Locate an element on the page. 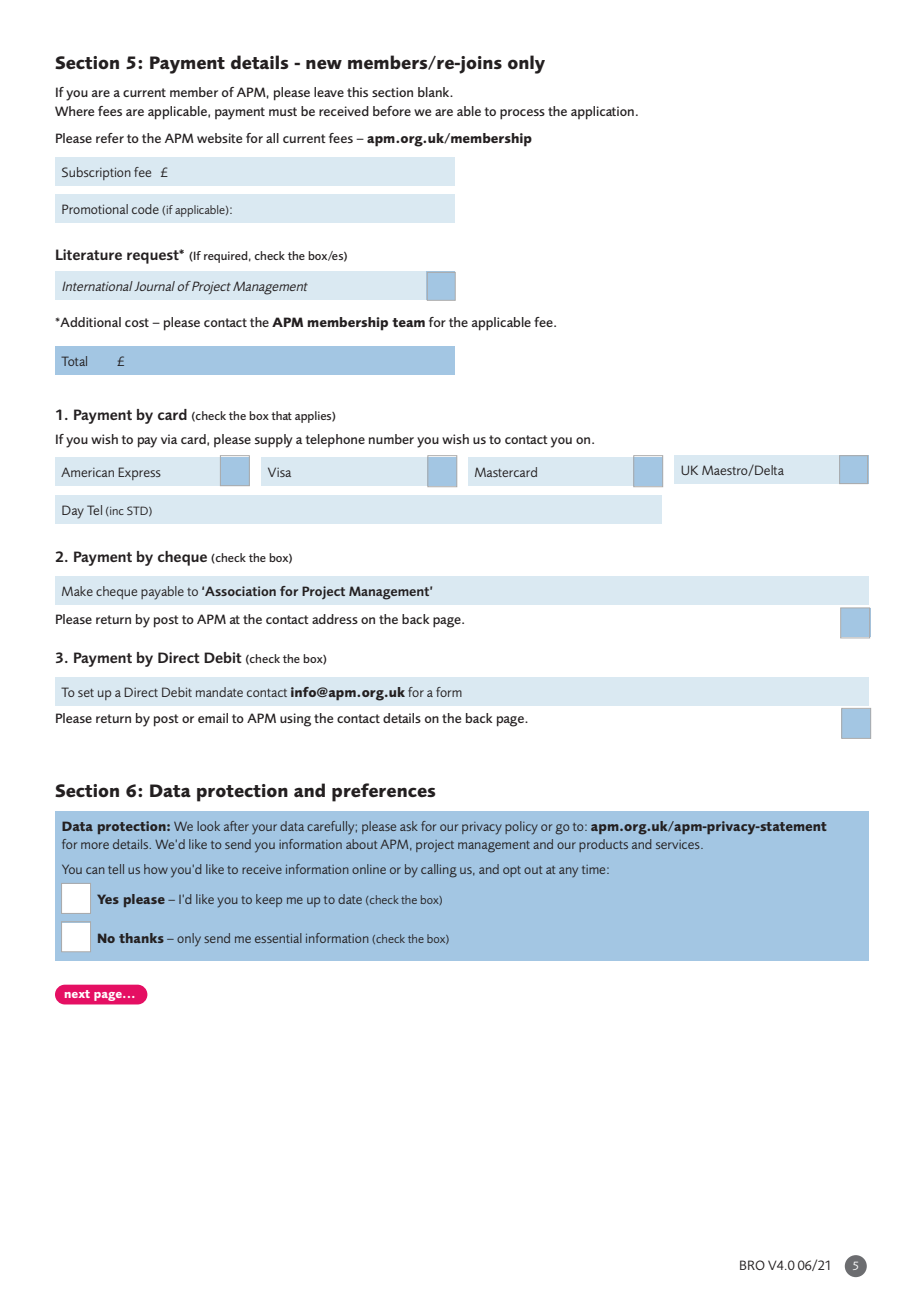 The width and height of the image is (924, 1308). next is located at coordinates (77, 994).
